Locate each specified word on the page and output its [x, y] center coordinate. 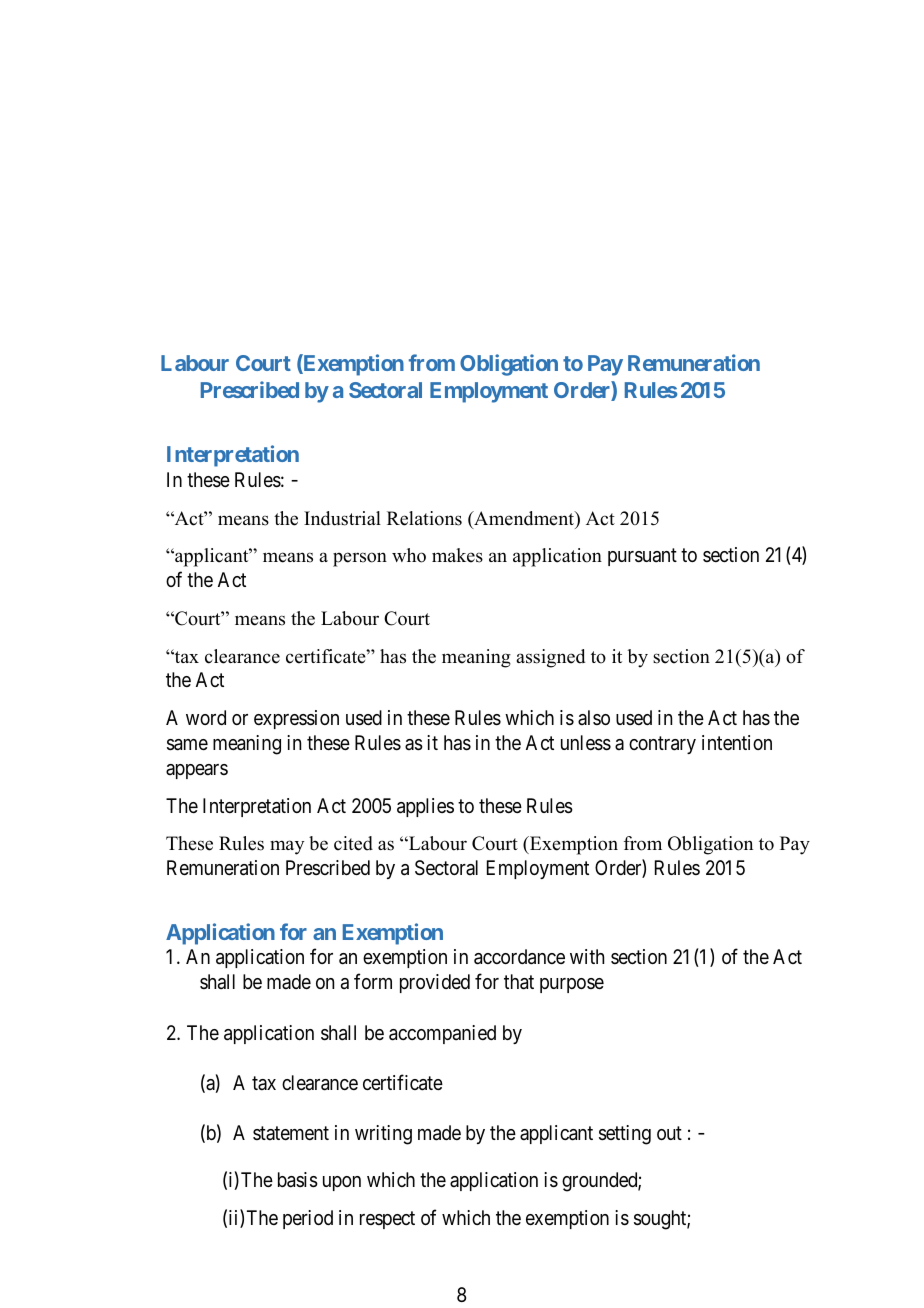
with [587, 956]
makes [457, 555]
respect [387, 1220]
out [669, 1133]
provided [435, 983]
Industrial [342, 518]
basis [298, 1180]
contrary [662, 745]
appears [197, 771]
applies [425, 807]
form [373, 981]
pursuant [642, 557]
